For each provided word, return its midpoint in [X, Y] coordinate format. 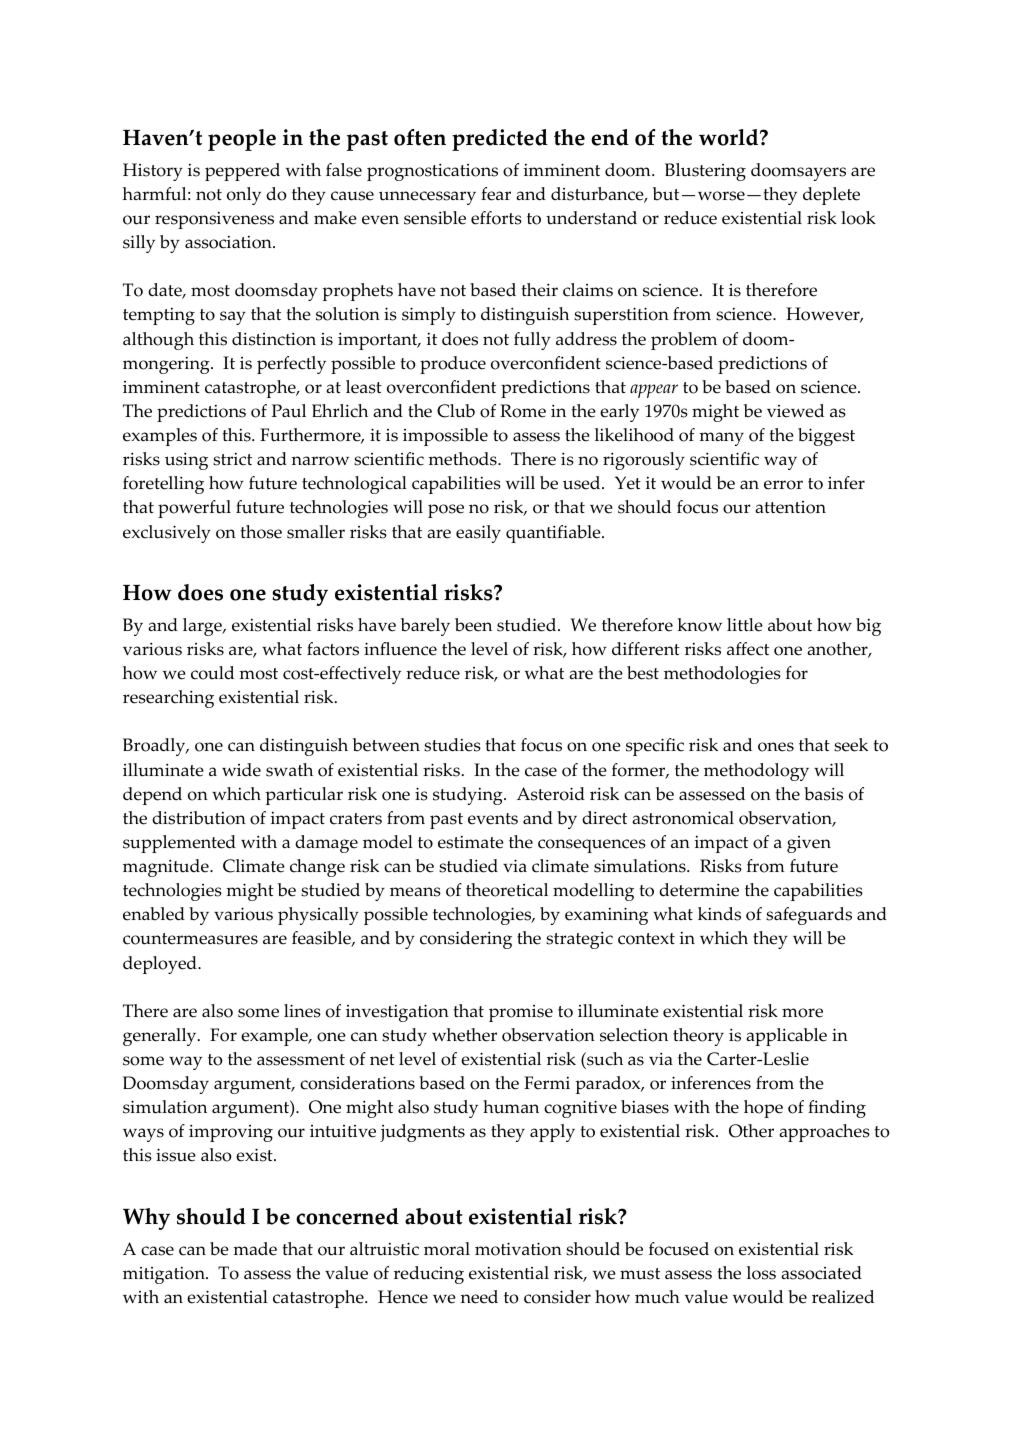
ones [776, 747]
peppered [242, 172]
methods [463, 459]
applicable [786, 1037]
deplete [831, 196]
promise [521, 1013]
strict [232, 459]
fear [496, 194]
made [255, 1249]
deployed [161, 965]
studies [452, 745]
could [212, 673]
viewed [795, 411]
